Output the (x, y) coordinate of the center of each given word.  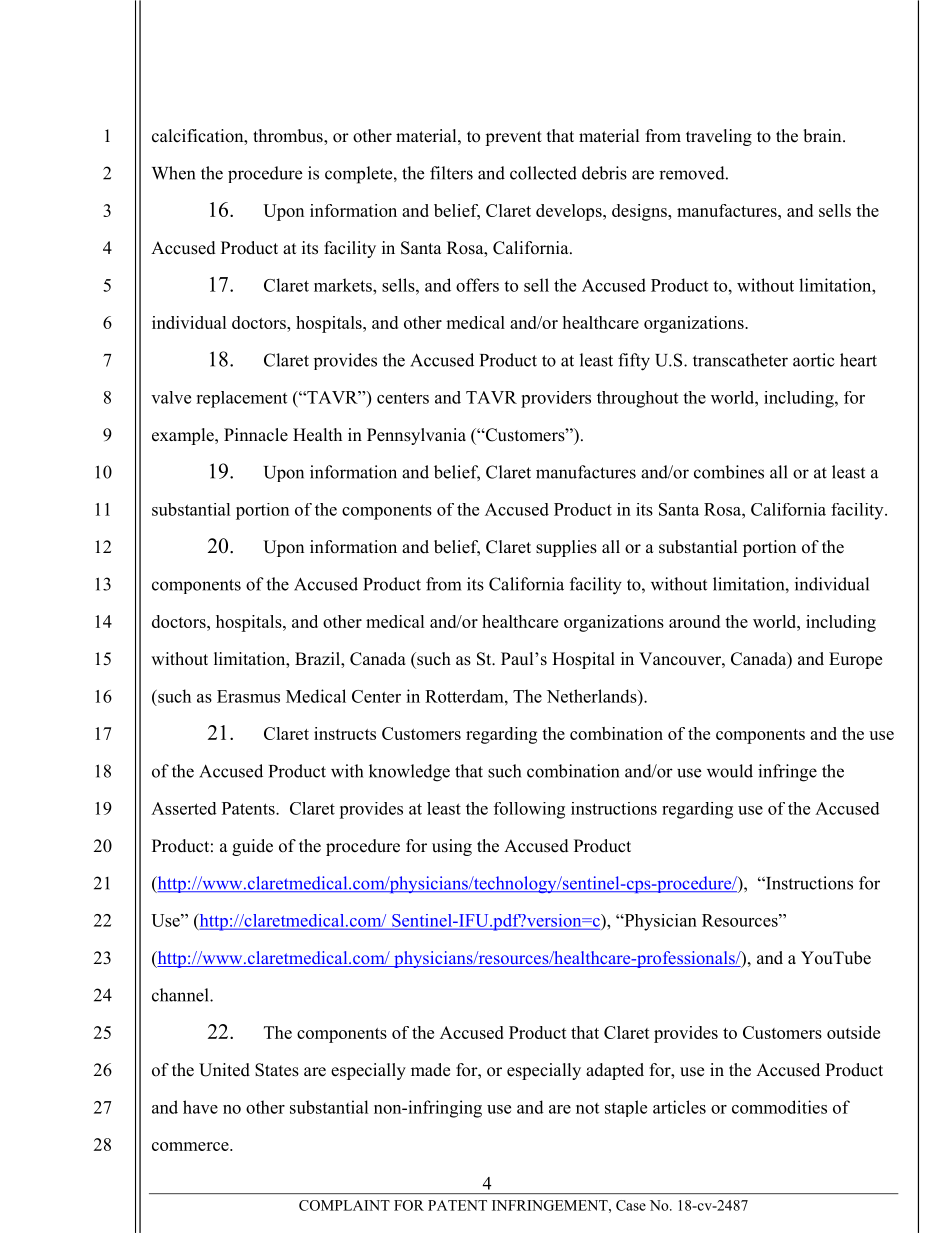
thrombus (289, 137)
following (529, 810)
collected (543, 173)
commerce (191, 1146)
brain (823, 136)
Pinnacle (256, 435)
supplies (566, 548)
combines (729, 472)
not (587, 1108)
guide (252, 847)
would (730, 771)
